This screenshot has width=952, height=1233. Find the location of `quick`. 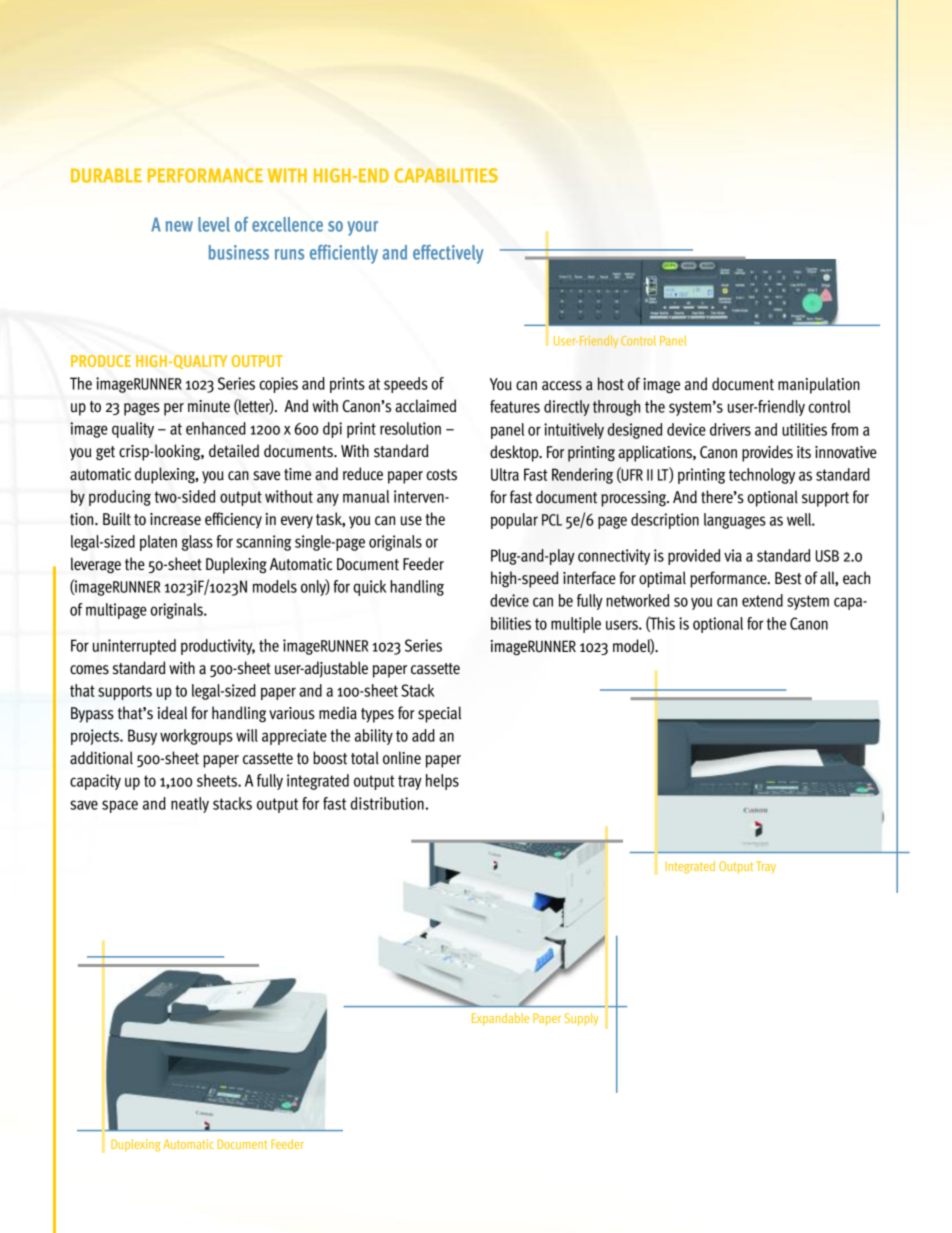

quick is located at coordinates (370, 588).
